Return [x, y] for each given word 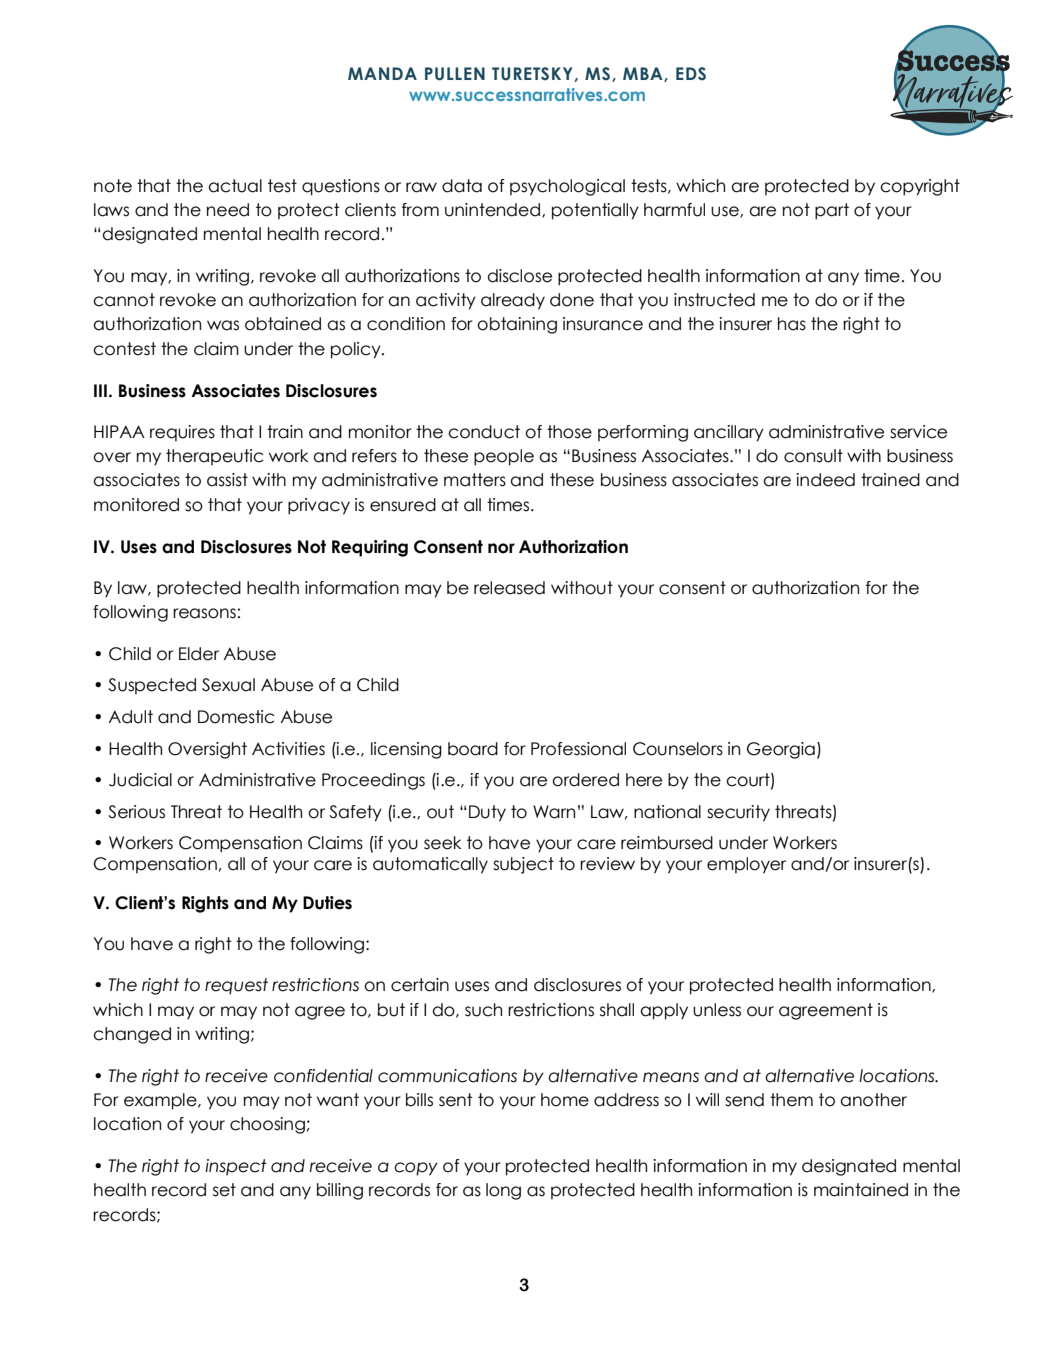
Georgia [781, 750]
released [509, 588]
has [792, 324]
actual [235, 186]
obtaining [517, 325]
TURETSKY [532, 74]
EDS [691, 73]
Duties [327, 903]
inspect [236, 1167]
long [503, 1191]
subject [523, 865]
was [223, 325]
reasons [204, 613]
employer [746, 865]
